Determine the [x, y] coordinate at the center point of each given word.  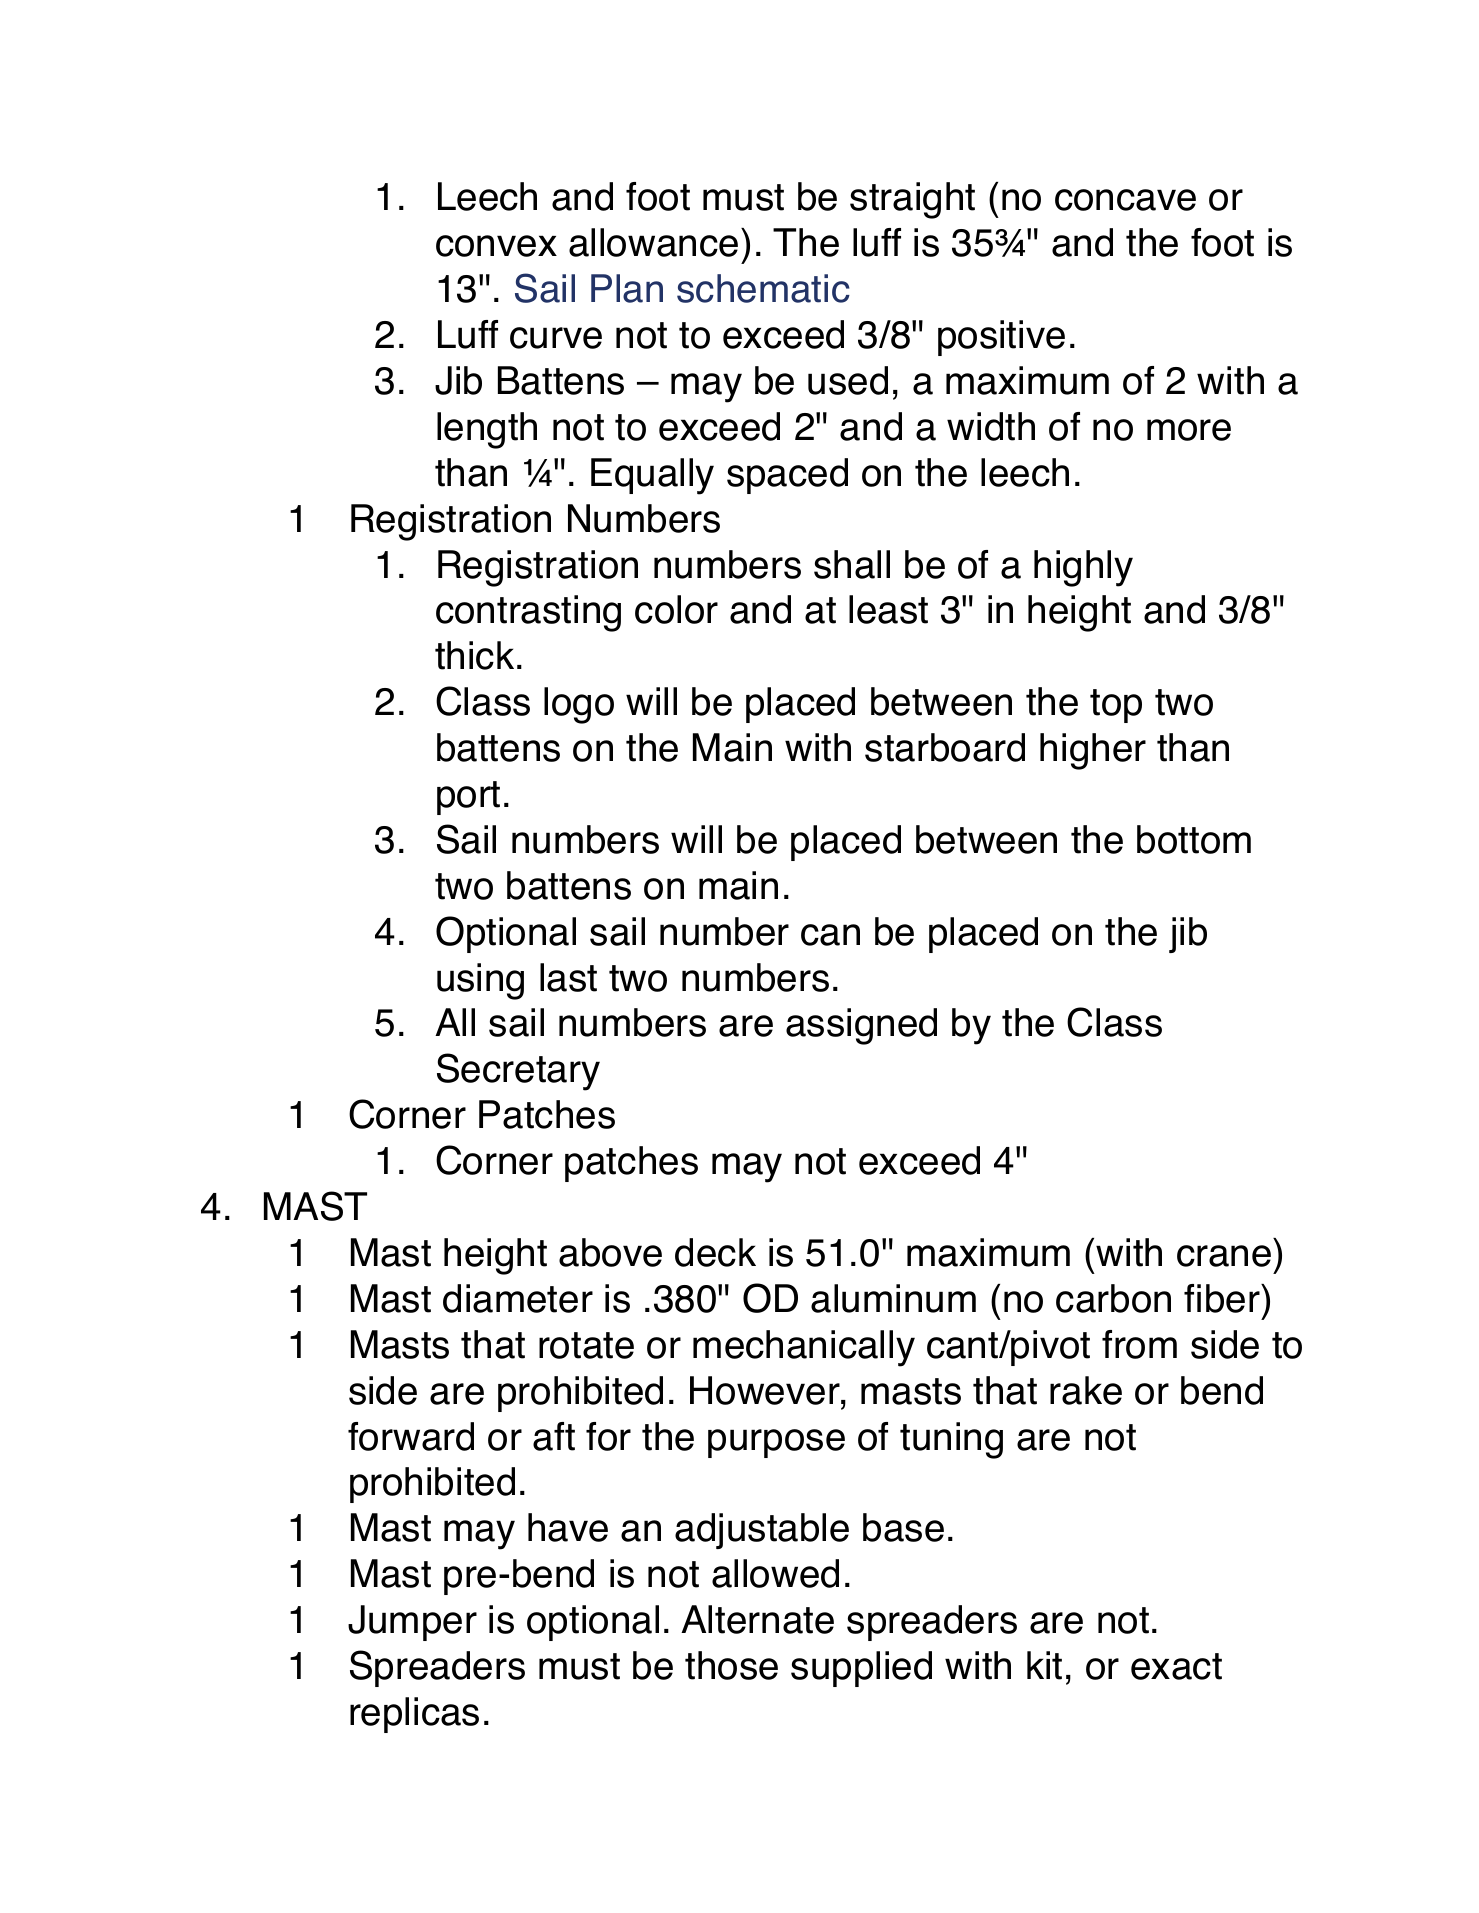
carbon [1113, 1298]
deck [715, 1252]
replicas [414, 1715]
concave [1125, 200]
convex [496, 246]
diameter [518, 1298]
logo [579, 705]
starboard [945, 747]
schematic [763, 288]
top [1116, 706]
